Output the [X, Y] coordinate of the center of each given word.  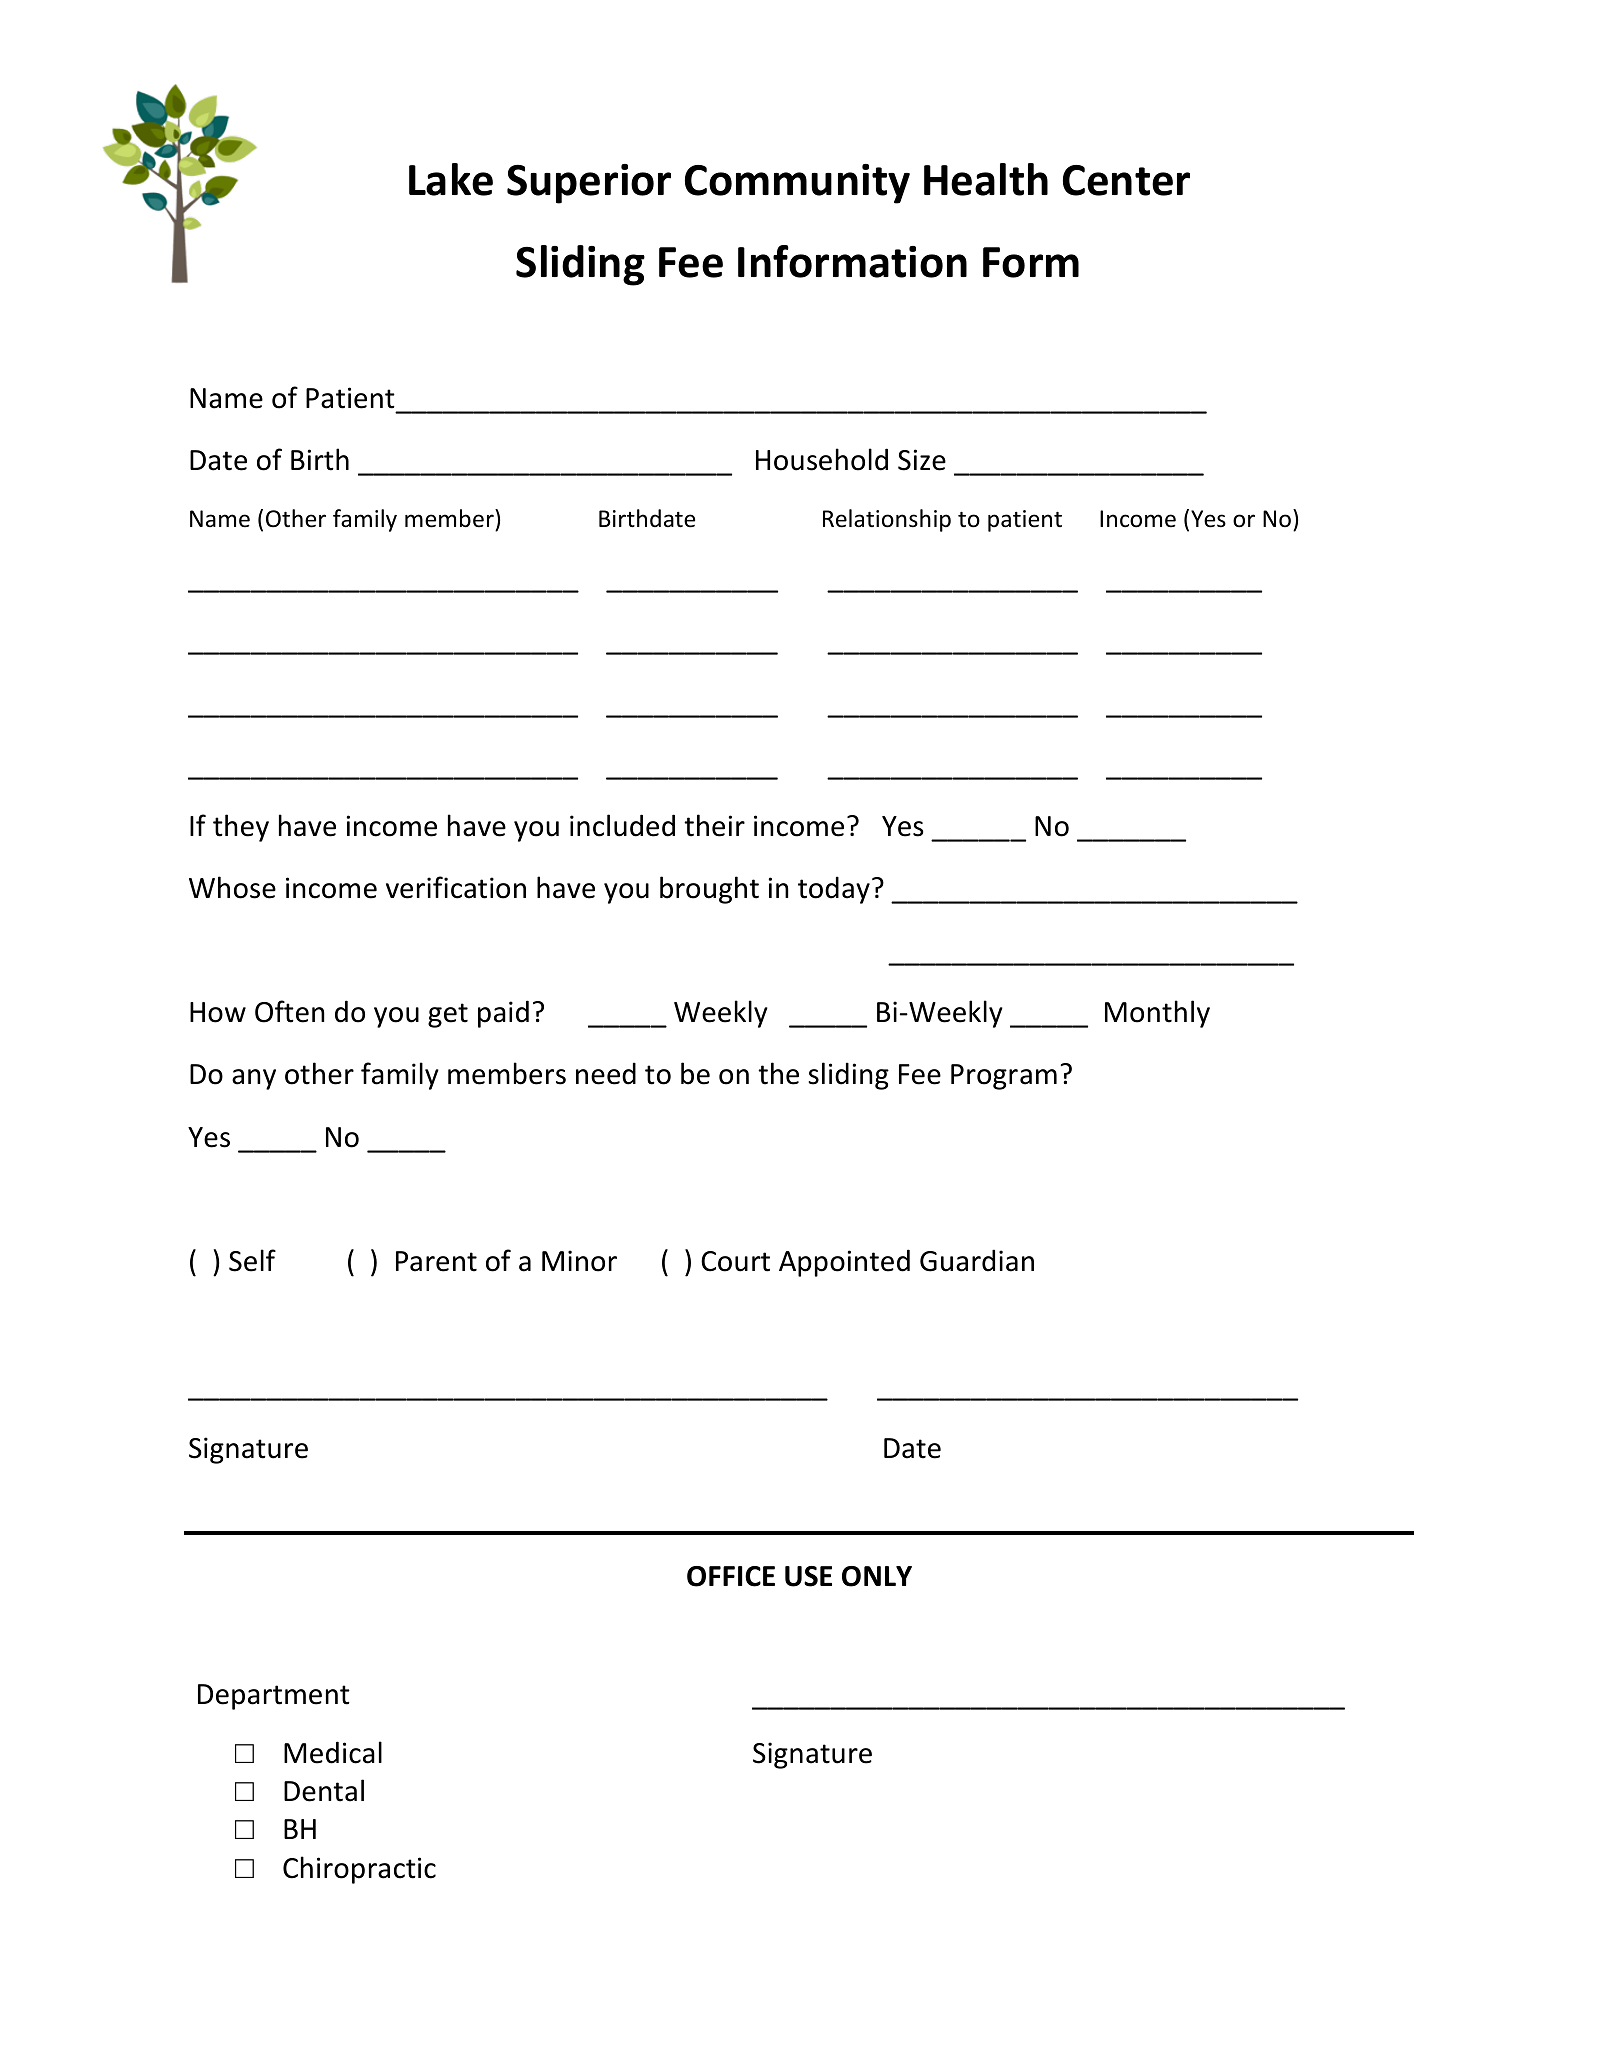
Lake [451, 179]
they [241, 828]
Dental [324, 1790]
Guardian [977, 1260]
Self [252, 1260]
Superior [589, 184]
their [714, 825]
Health [986, 179]
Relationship [887, 520]
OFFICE [731, 1576]
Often [290, 1011]
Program [1004, 1077]
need [606, 1073]
